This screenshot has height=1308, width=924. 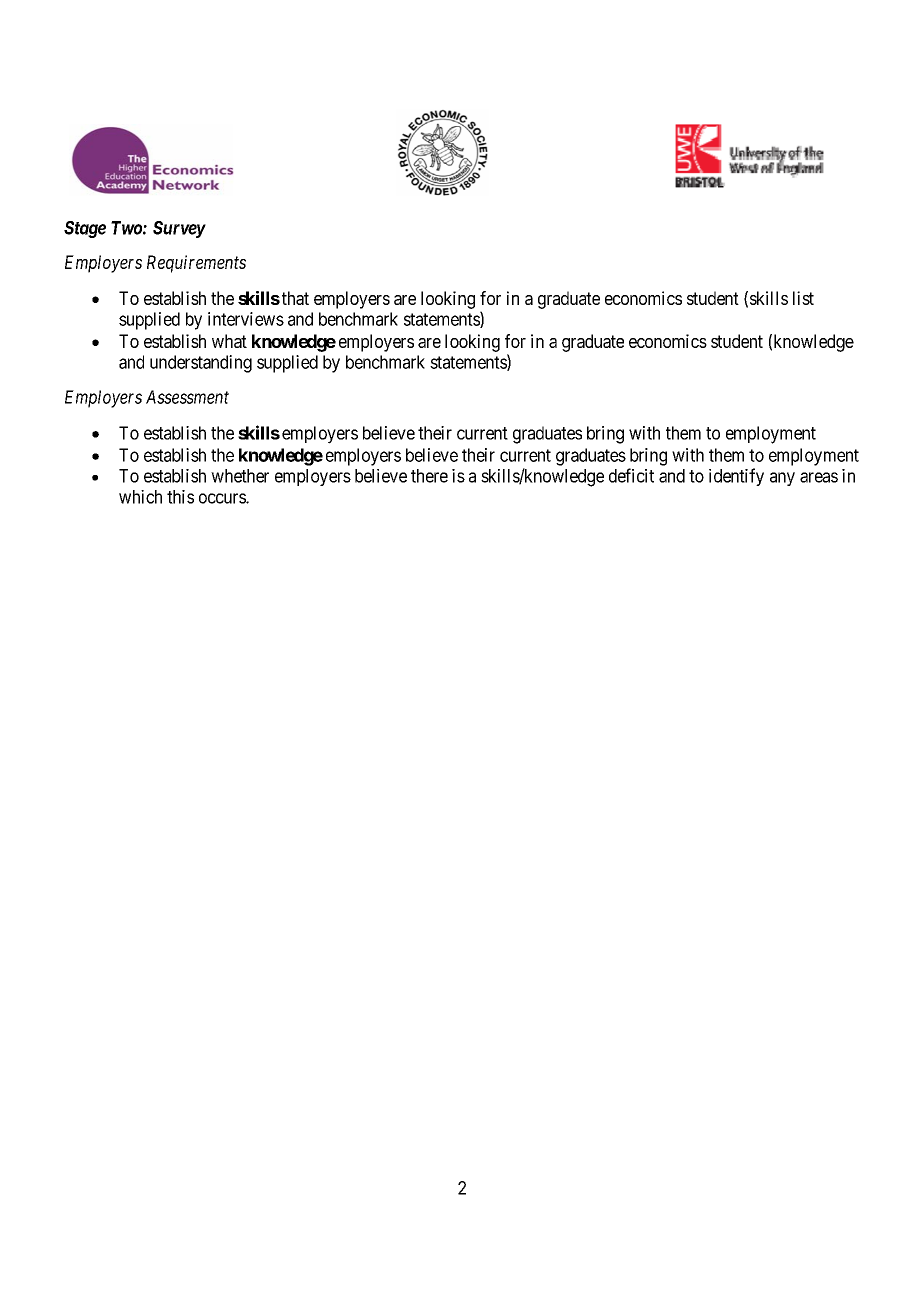 I want to click on list, so click(x=803, y=298).
